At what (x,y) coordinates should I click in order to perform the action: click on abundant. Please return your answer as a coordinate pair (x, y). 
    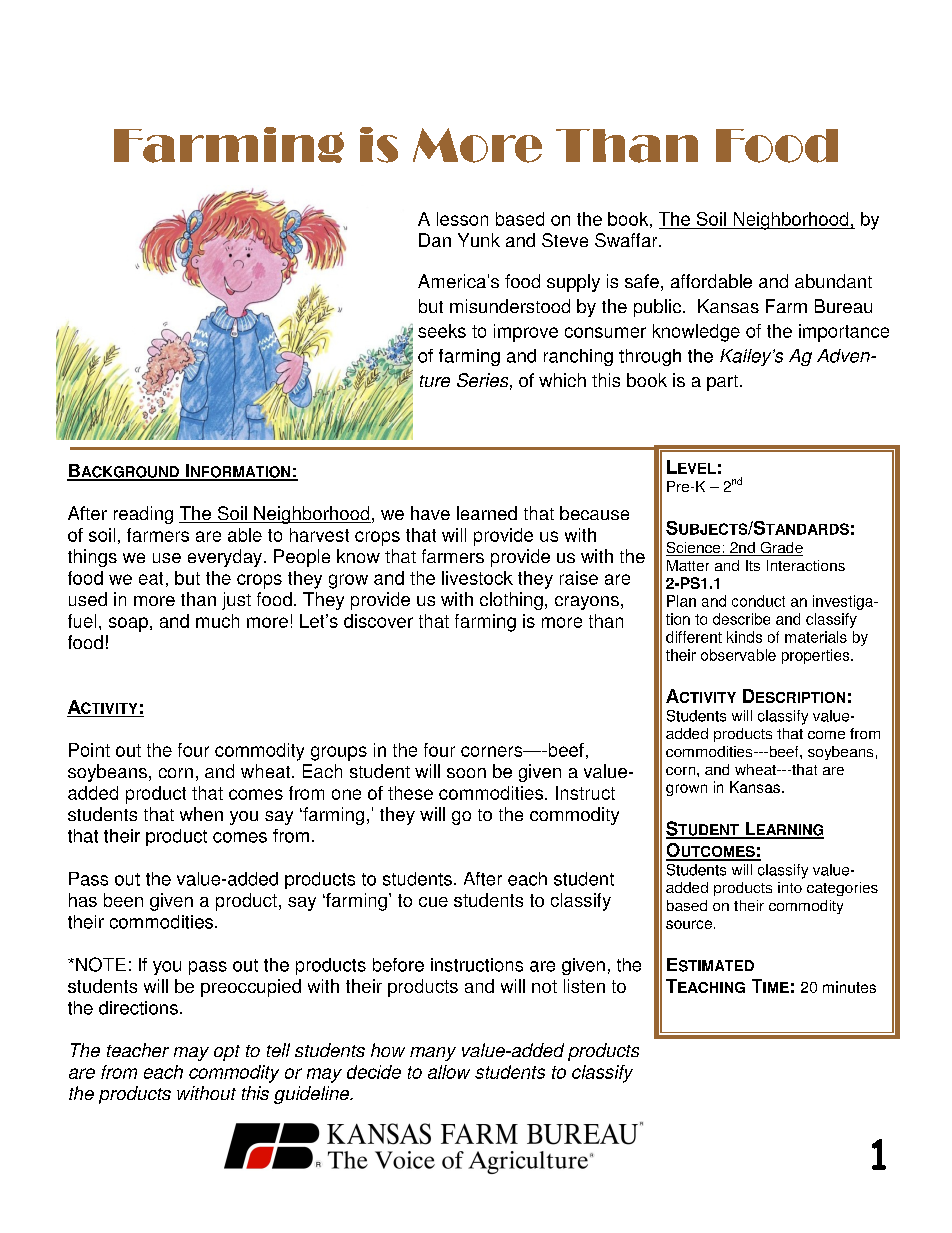
    Looking at the image, I should click on (833, 281).
